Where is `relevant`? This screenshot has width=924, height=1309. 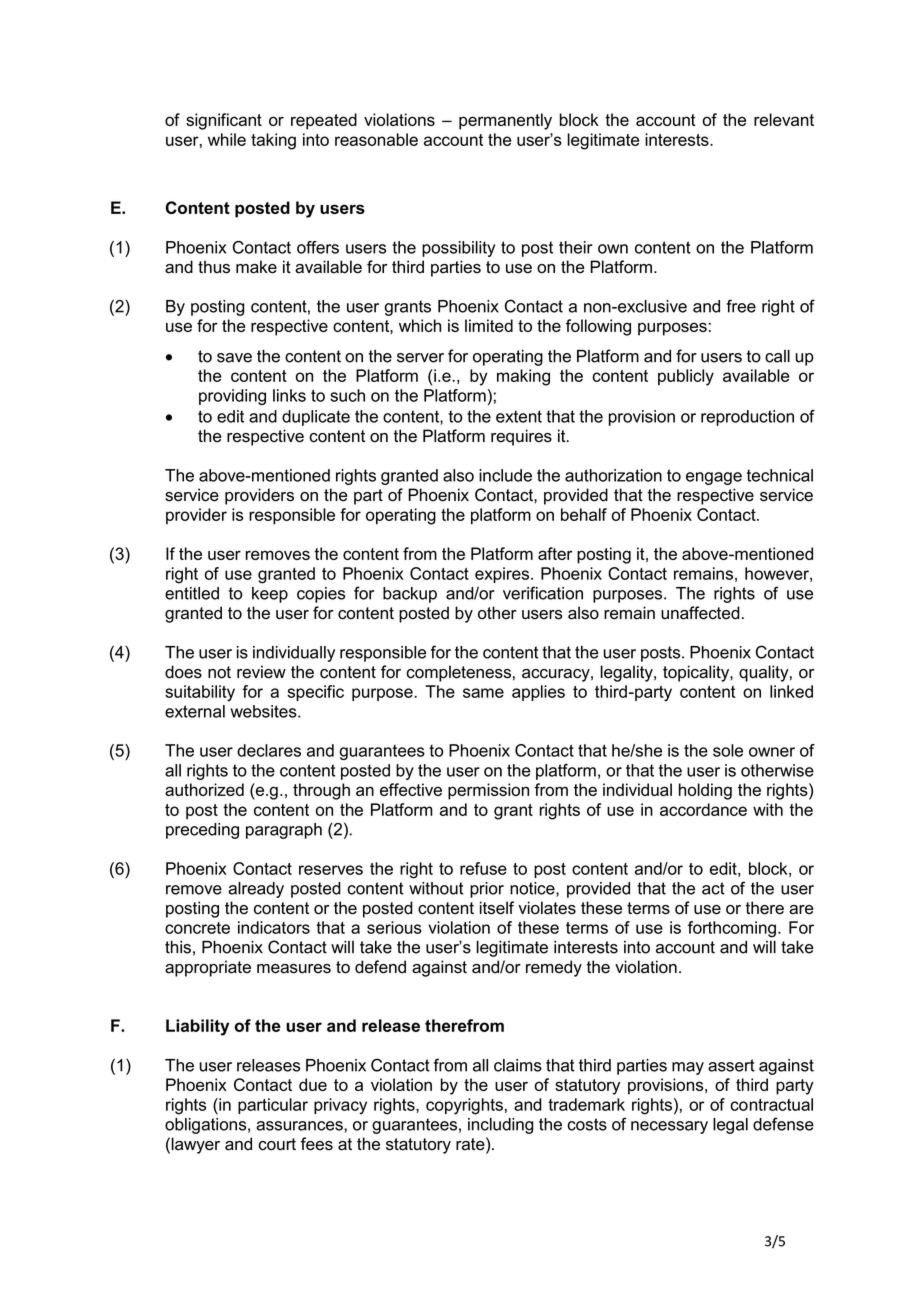
relevant is located at coordinates (784, 119).
